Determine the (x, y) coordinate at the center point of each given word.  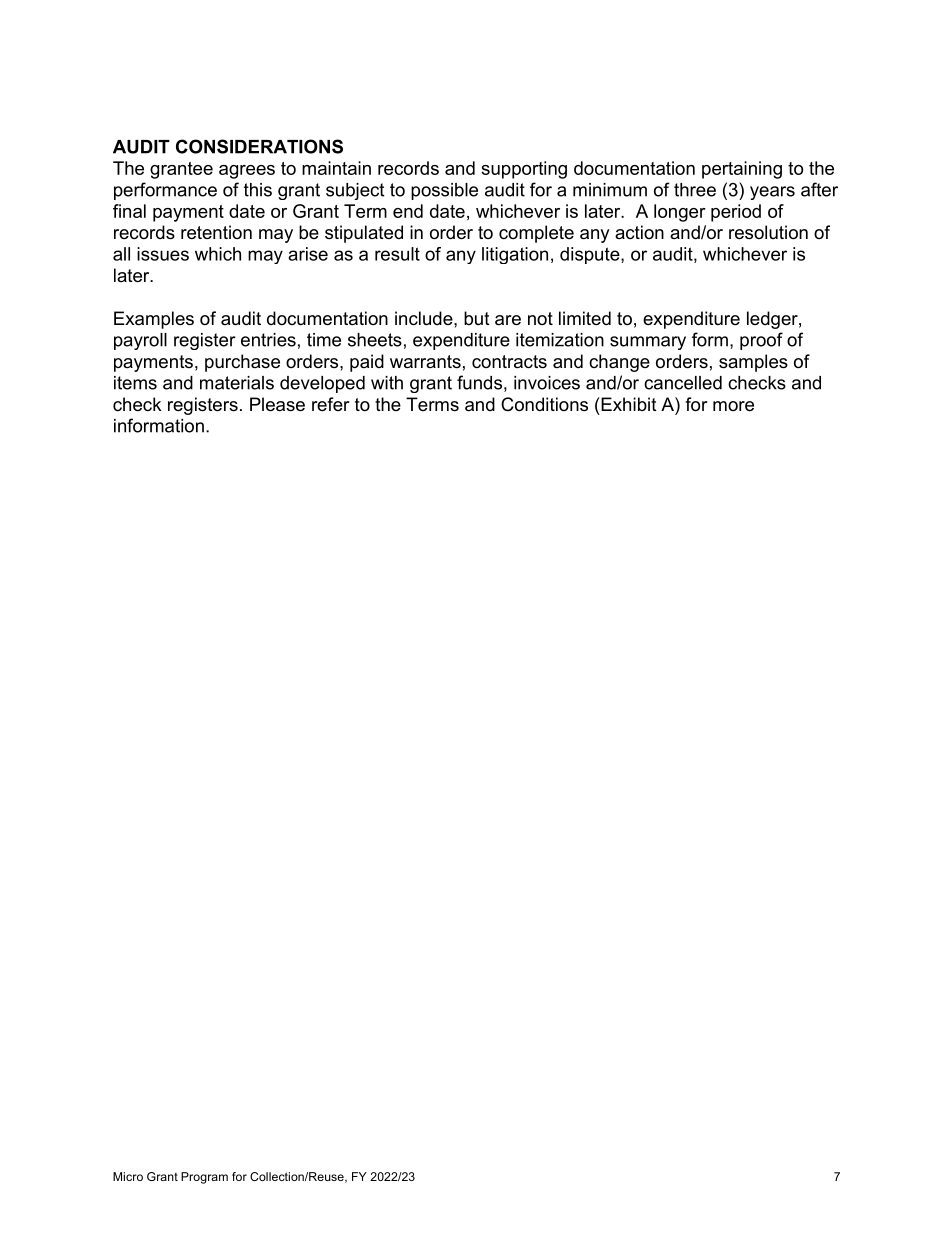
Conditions (544, 404)
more (733, 406)
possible (444, 191)
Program (204, 1178)
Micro (128, 1176)
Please (277, 404)
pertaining (742, 170)
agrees (247, 172)
